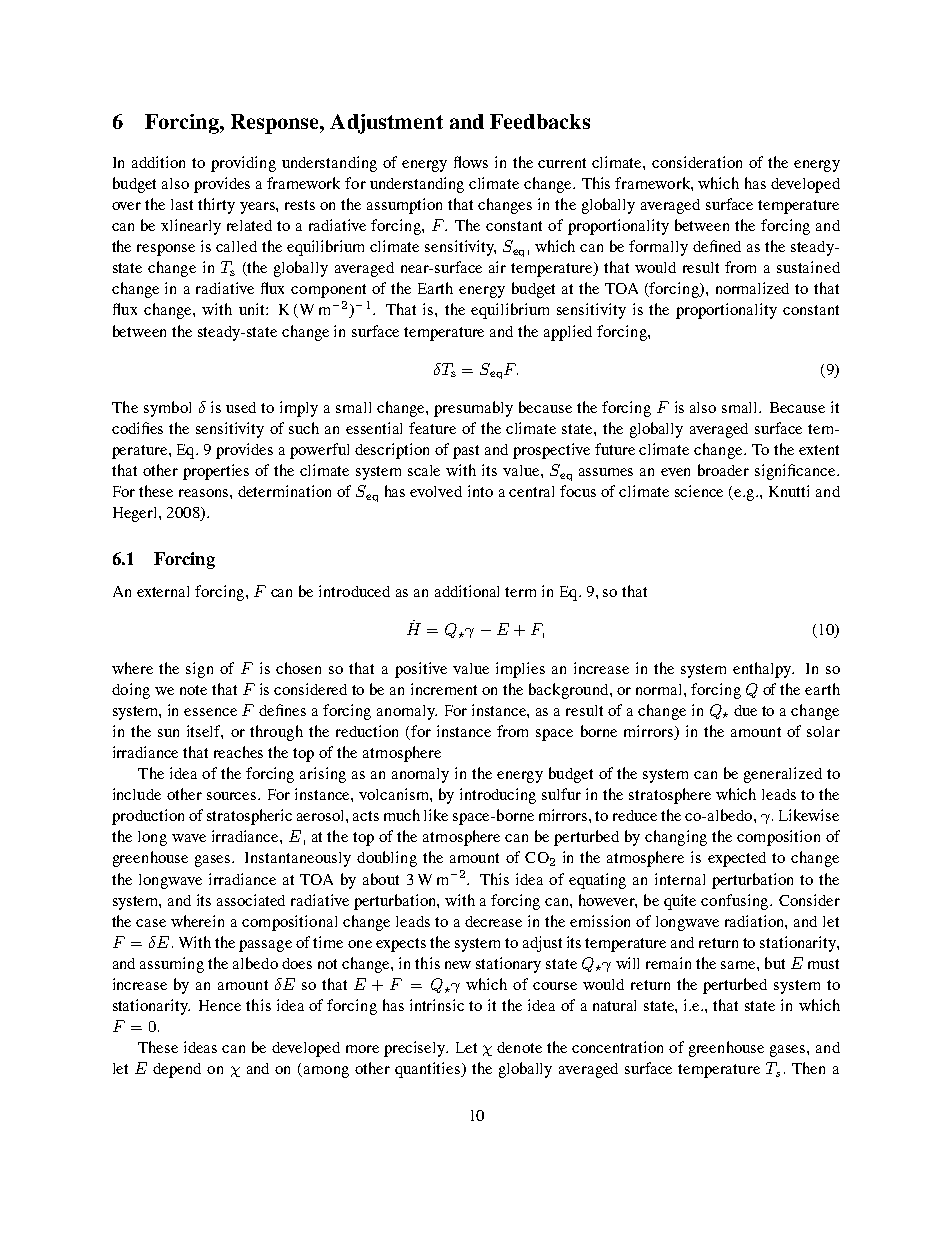  Describe the element at coordinates (177, 1070) in the screenshot. I see `depend` at that location.
